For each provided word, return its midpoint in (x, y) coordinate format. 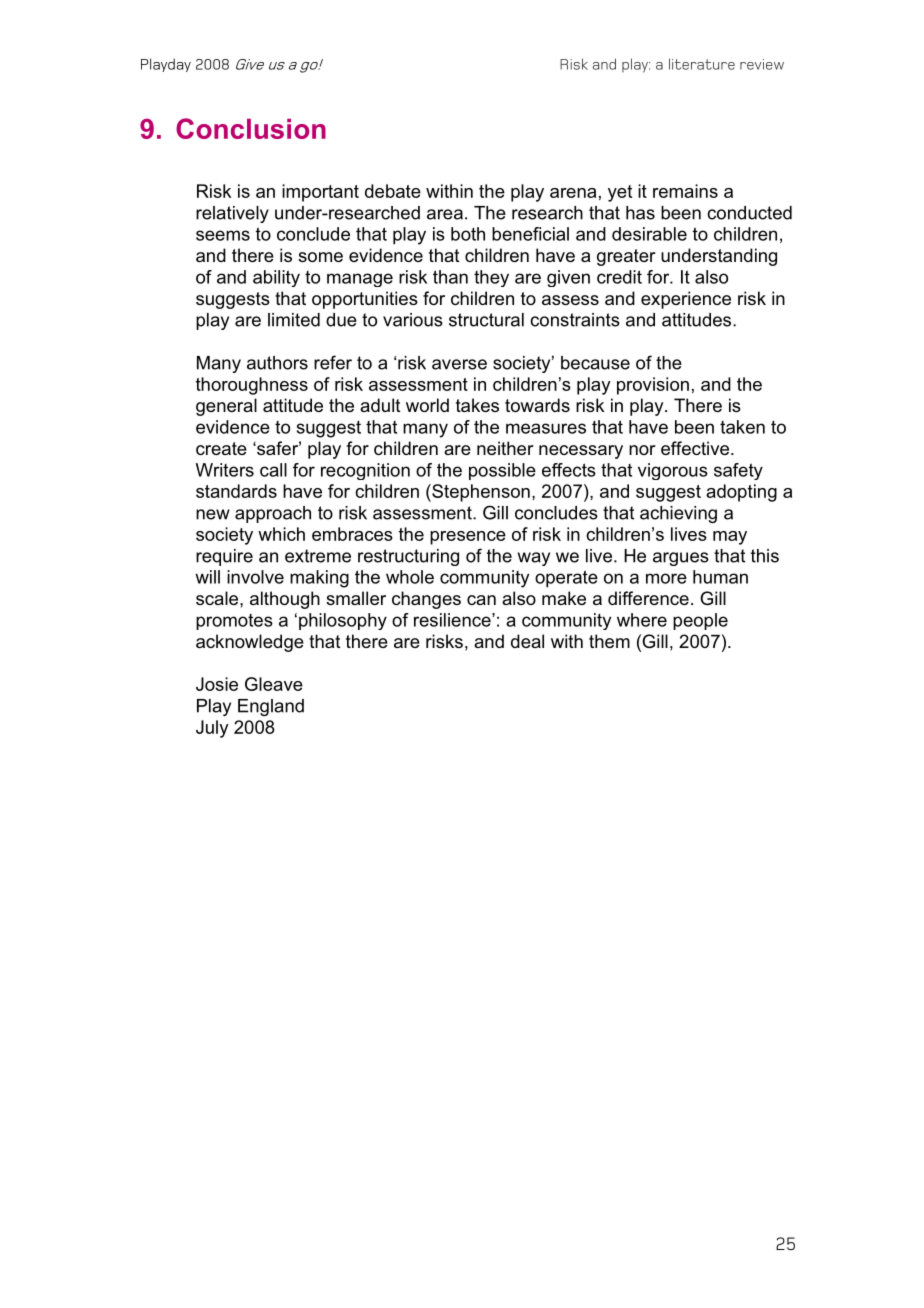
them (609, 641)
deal (527, 641)
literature (702, 64)
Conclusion (251, 128)
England (271, 707)
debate (393, 191)
